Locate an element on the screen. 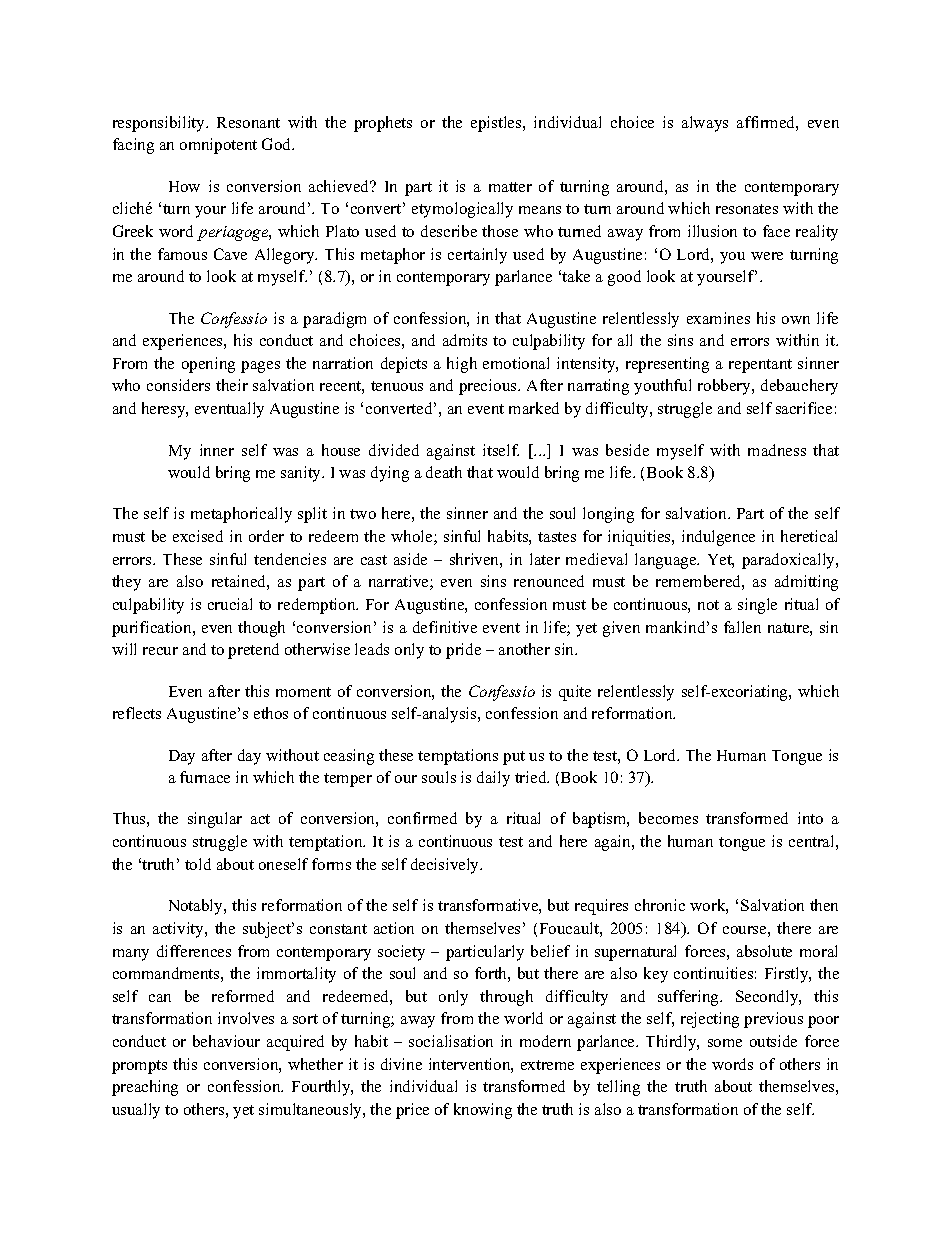 Image resolution: width=952 pixels, height=1233 pixels. always is located at coordinates (705, 124).
